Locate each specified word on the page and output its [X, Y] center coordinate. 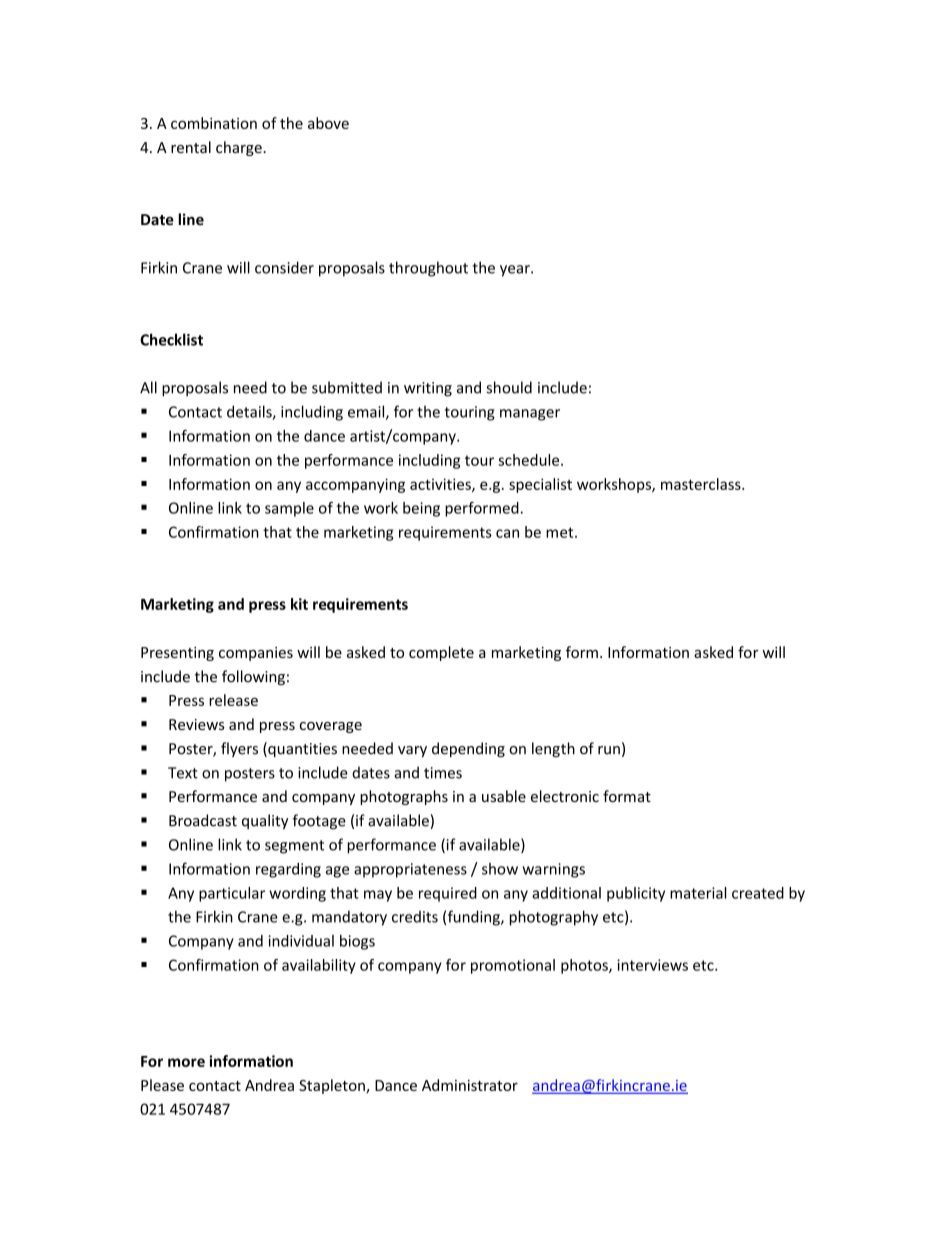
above [328, 123]
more [186, 1062]
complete [441, 653]
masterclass [702, 484]
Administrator [470, 1085]
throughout [428, 269]
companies [256, 654]
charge [239, 148]
